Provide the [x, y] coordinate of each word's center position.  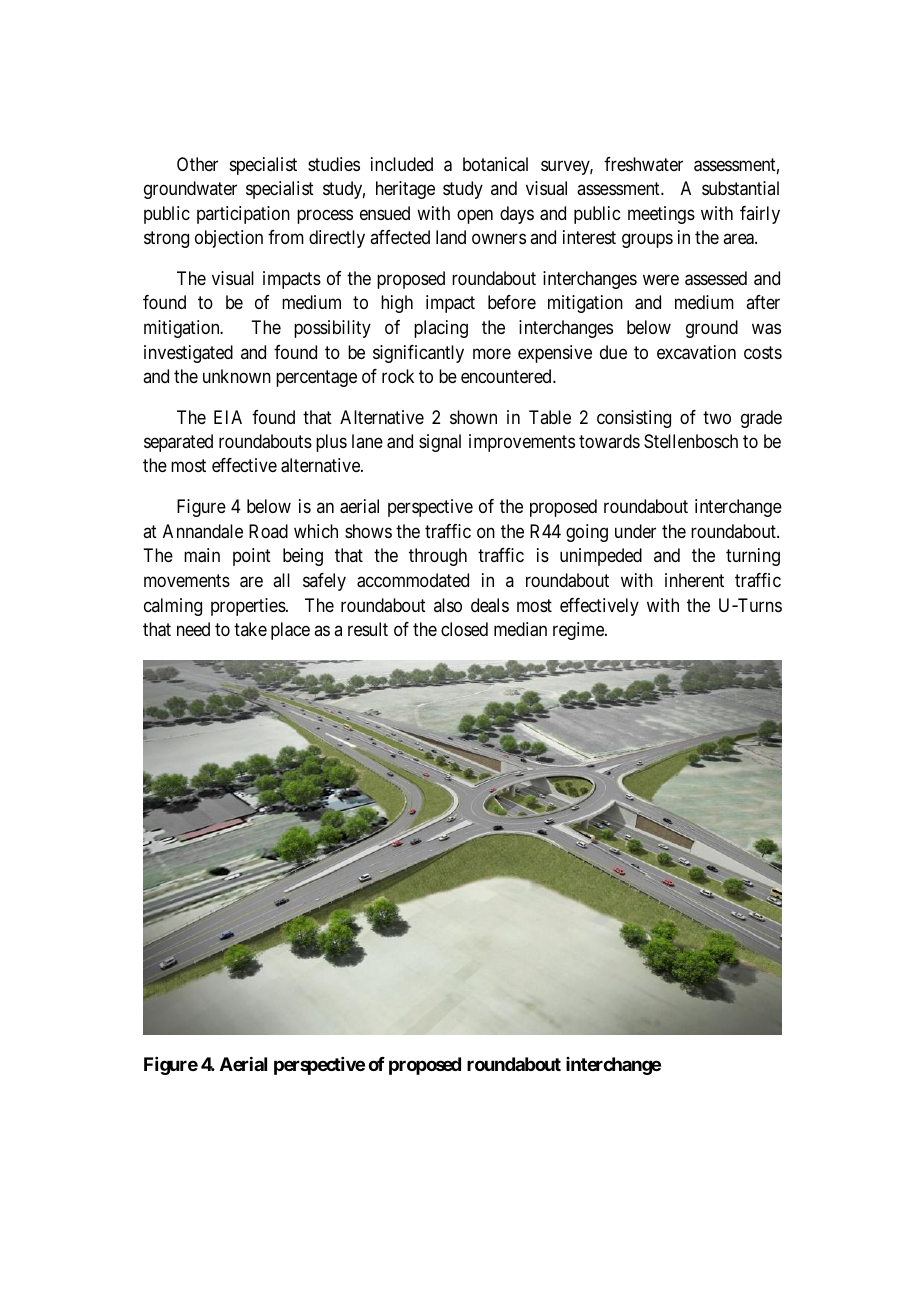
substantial [740, 188]
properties [248, 607]
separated [178, 443]
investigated [188, 354]
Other [197, 164]
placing [441, 329]
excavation [696, 352]
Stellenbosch [691, 441]
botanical [495, 164]
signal [440, 443]
